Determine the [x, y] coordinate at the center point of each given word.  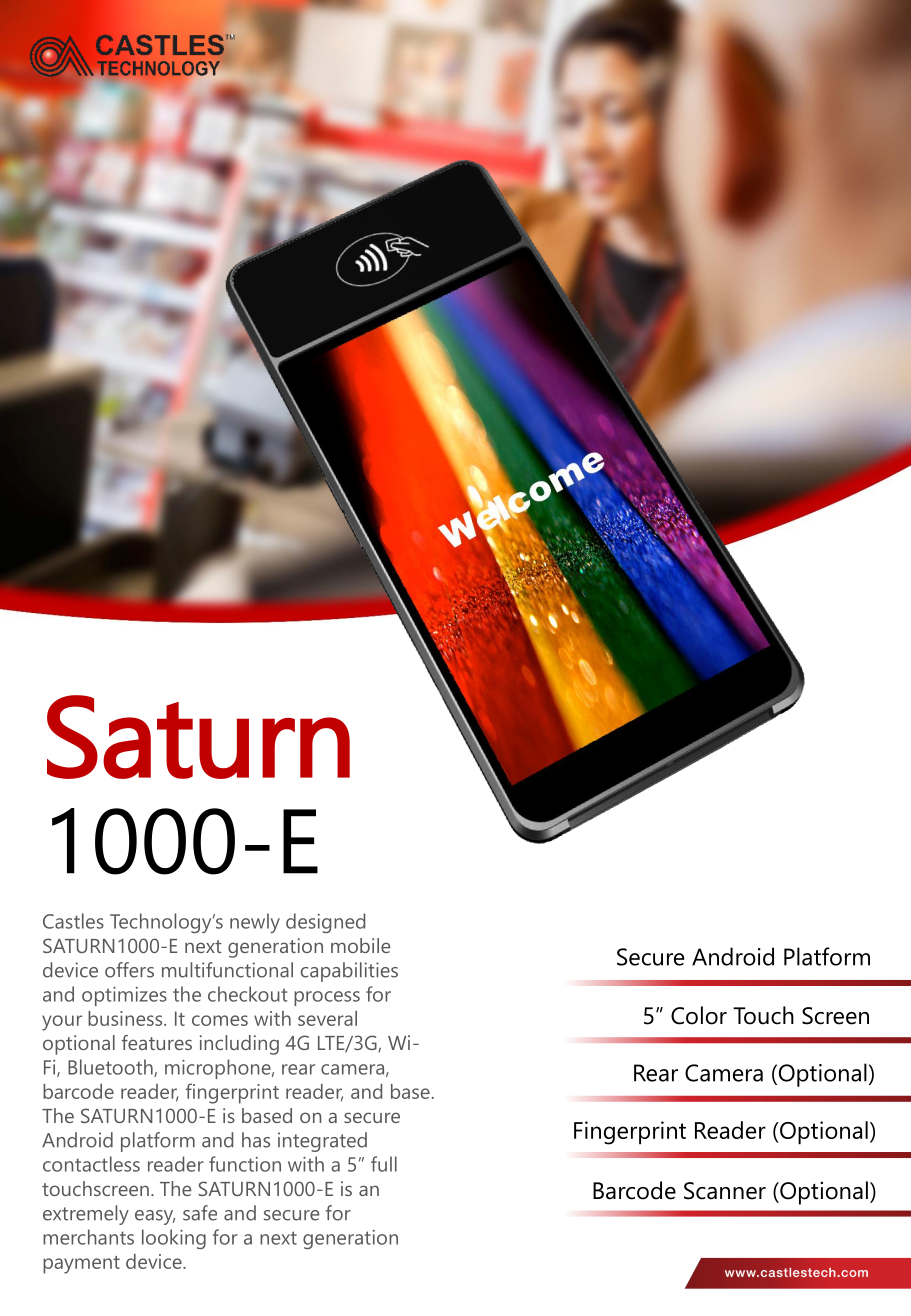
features [157, 1042]
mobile [360, 945]
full [384, 1164]
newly [255, 923]
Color [699, 1015]
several [327, 1018]
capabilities [349, 972]
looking [174, 1239]
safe [200, 1213]
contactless [91, 1164]
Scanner [725, 1191]
